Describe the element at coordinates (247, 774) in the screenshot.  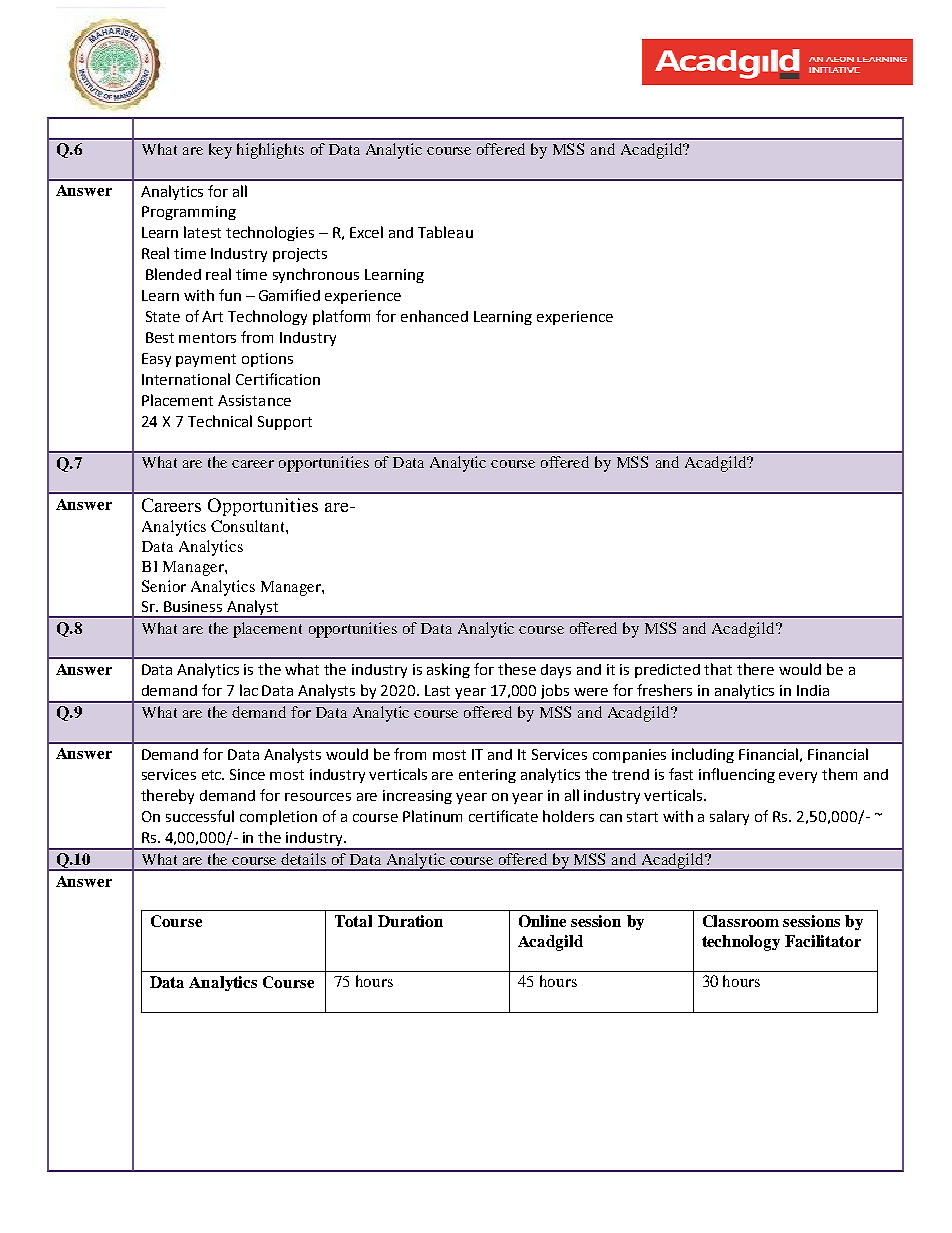
I see `Since` at that location.
